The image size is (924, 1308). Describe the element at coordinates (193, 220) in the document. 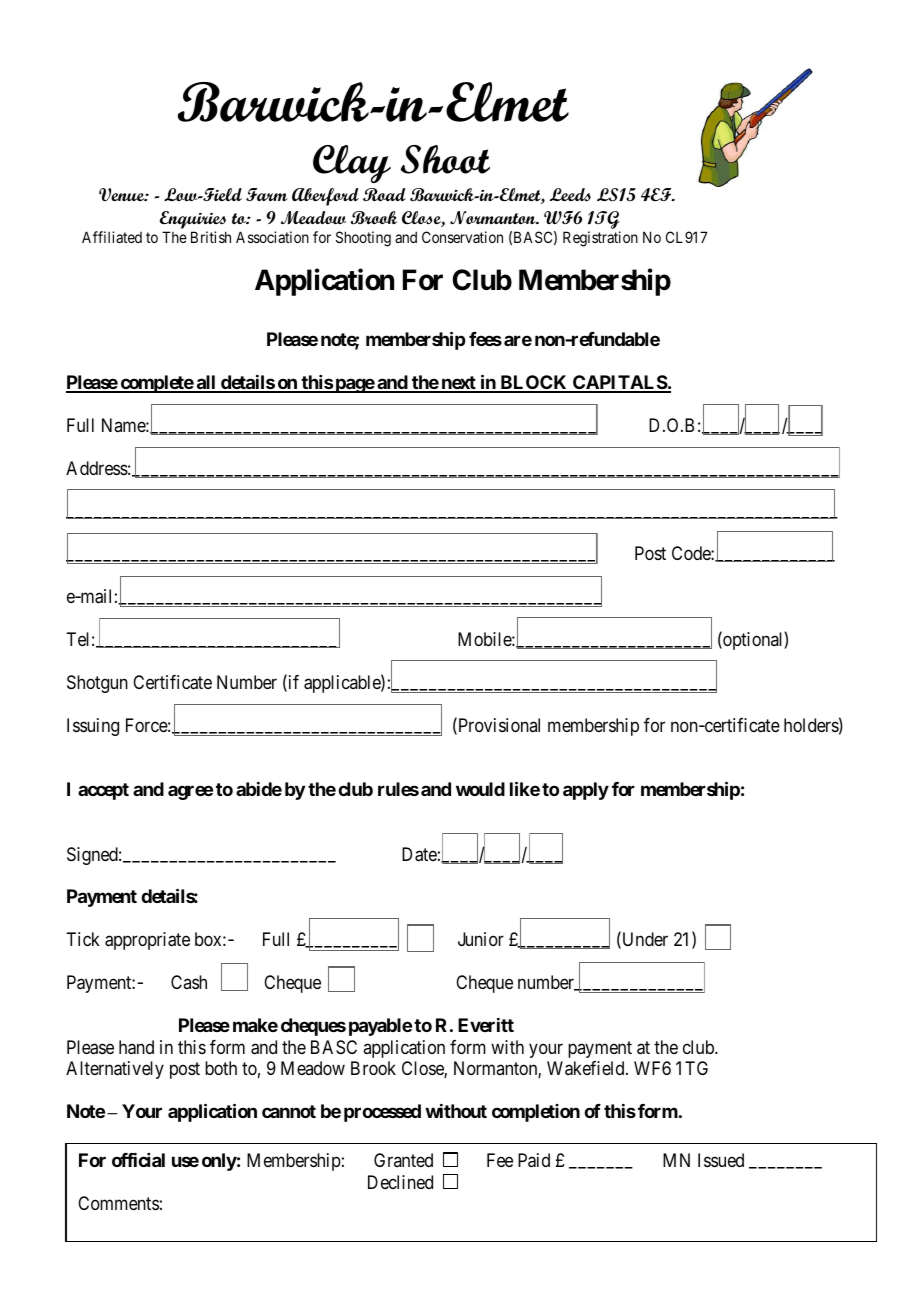

I see `Enquiries` at that location.
